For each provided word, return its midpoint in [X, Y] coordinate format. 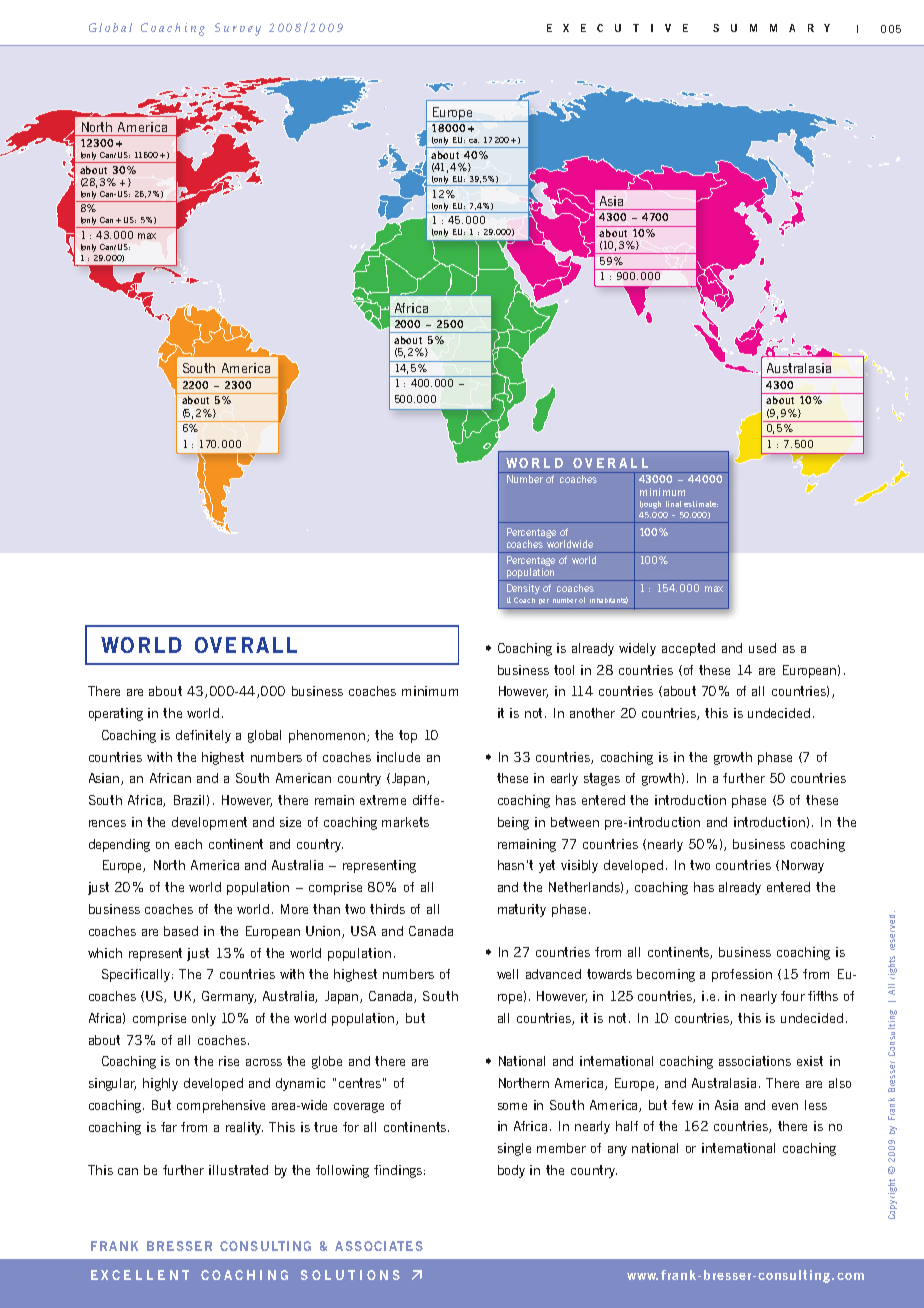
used [762, 648]
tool [564, 670]
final [673, 504]
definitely [203, 736]
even [785, 1106]
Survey [238, 29]
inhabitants [609, 600]
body [511, 1171]
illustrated [238, 1170]
